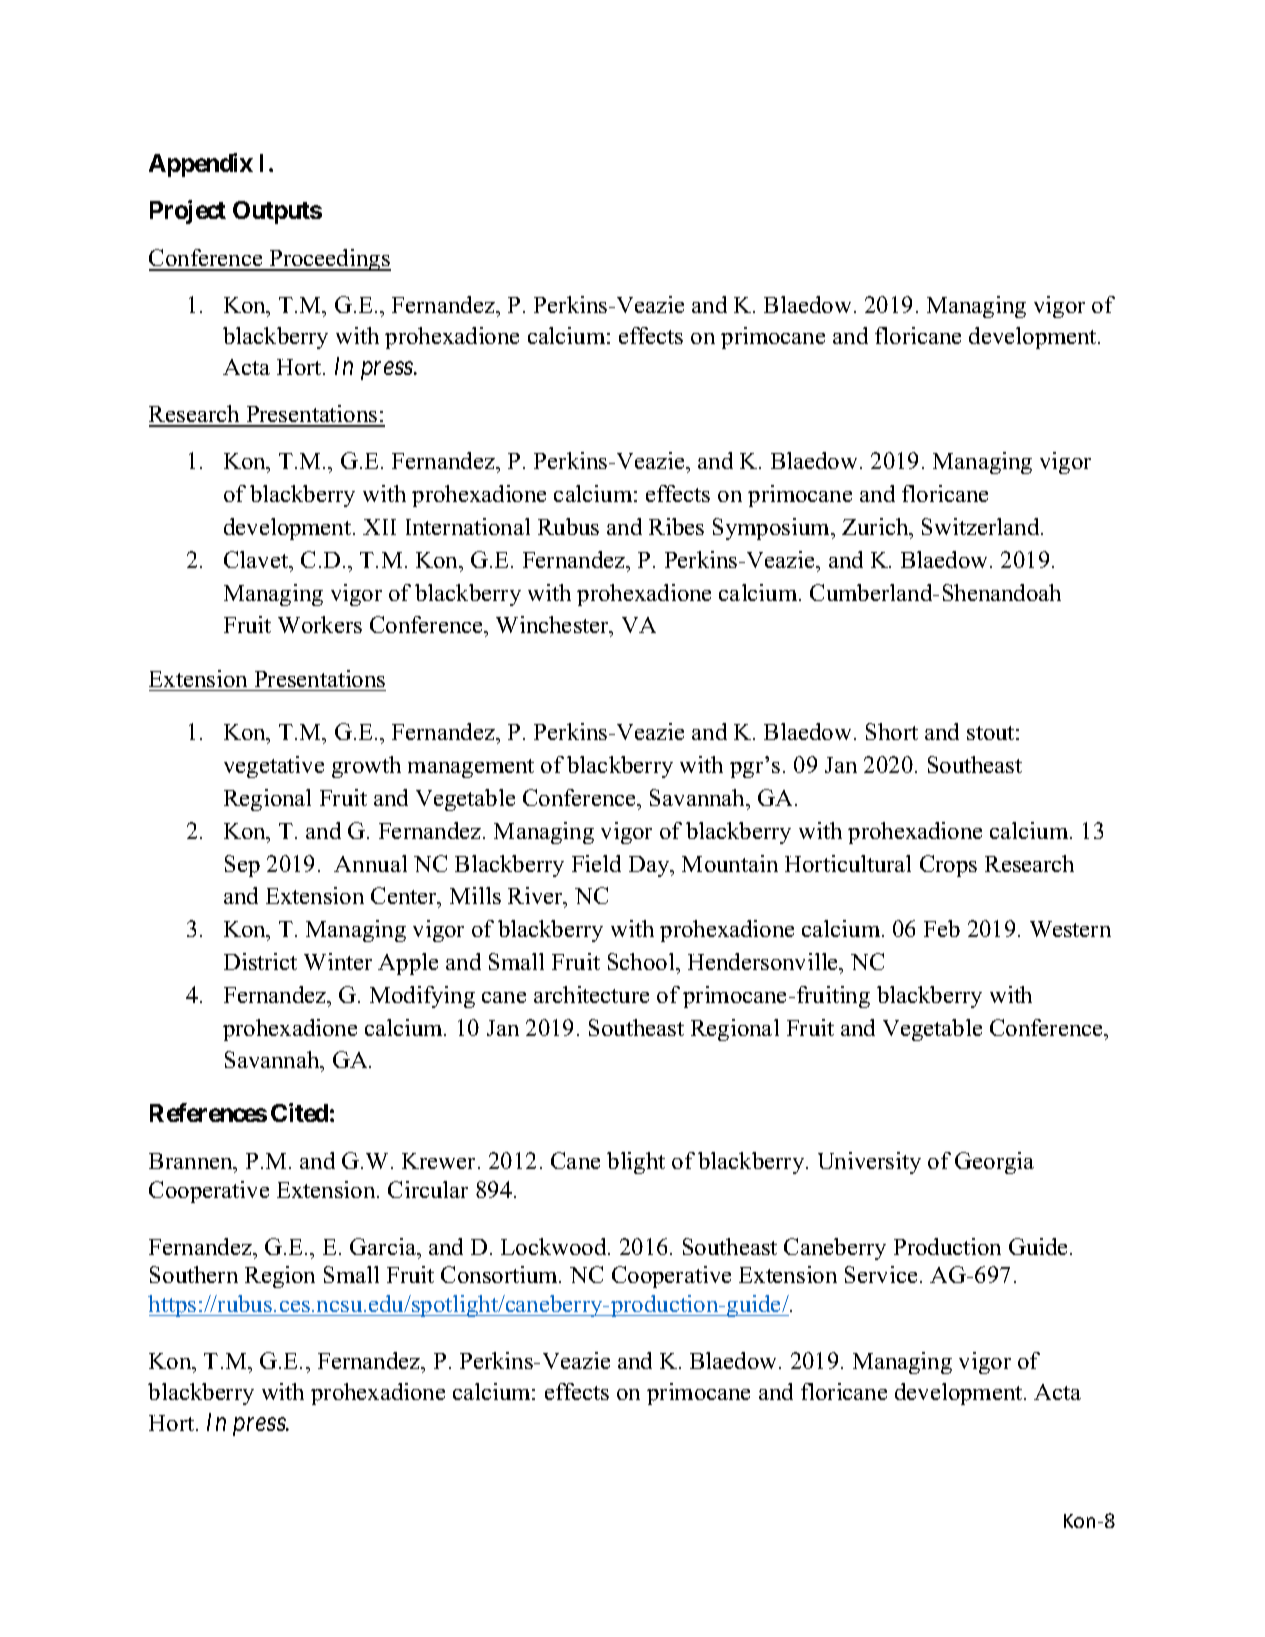 This image has width=1265, height=1637. Describe the element at coordinates (274, 767) in the image. I see `vegetative` at that location.
